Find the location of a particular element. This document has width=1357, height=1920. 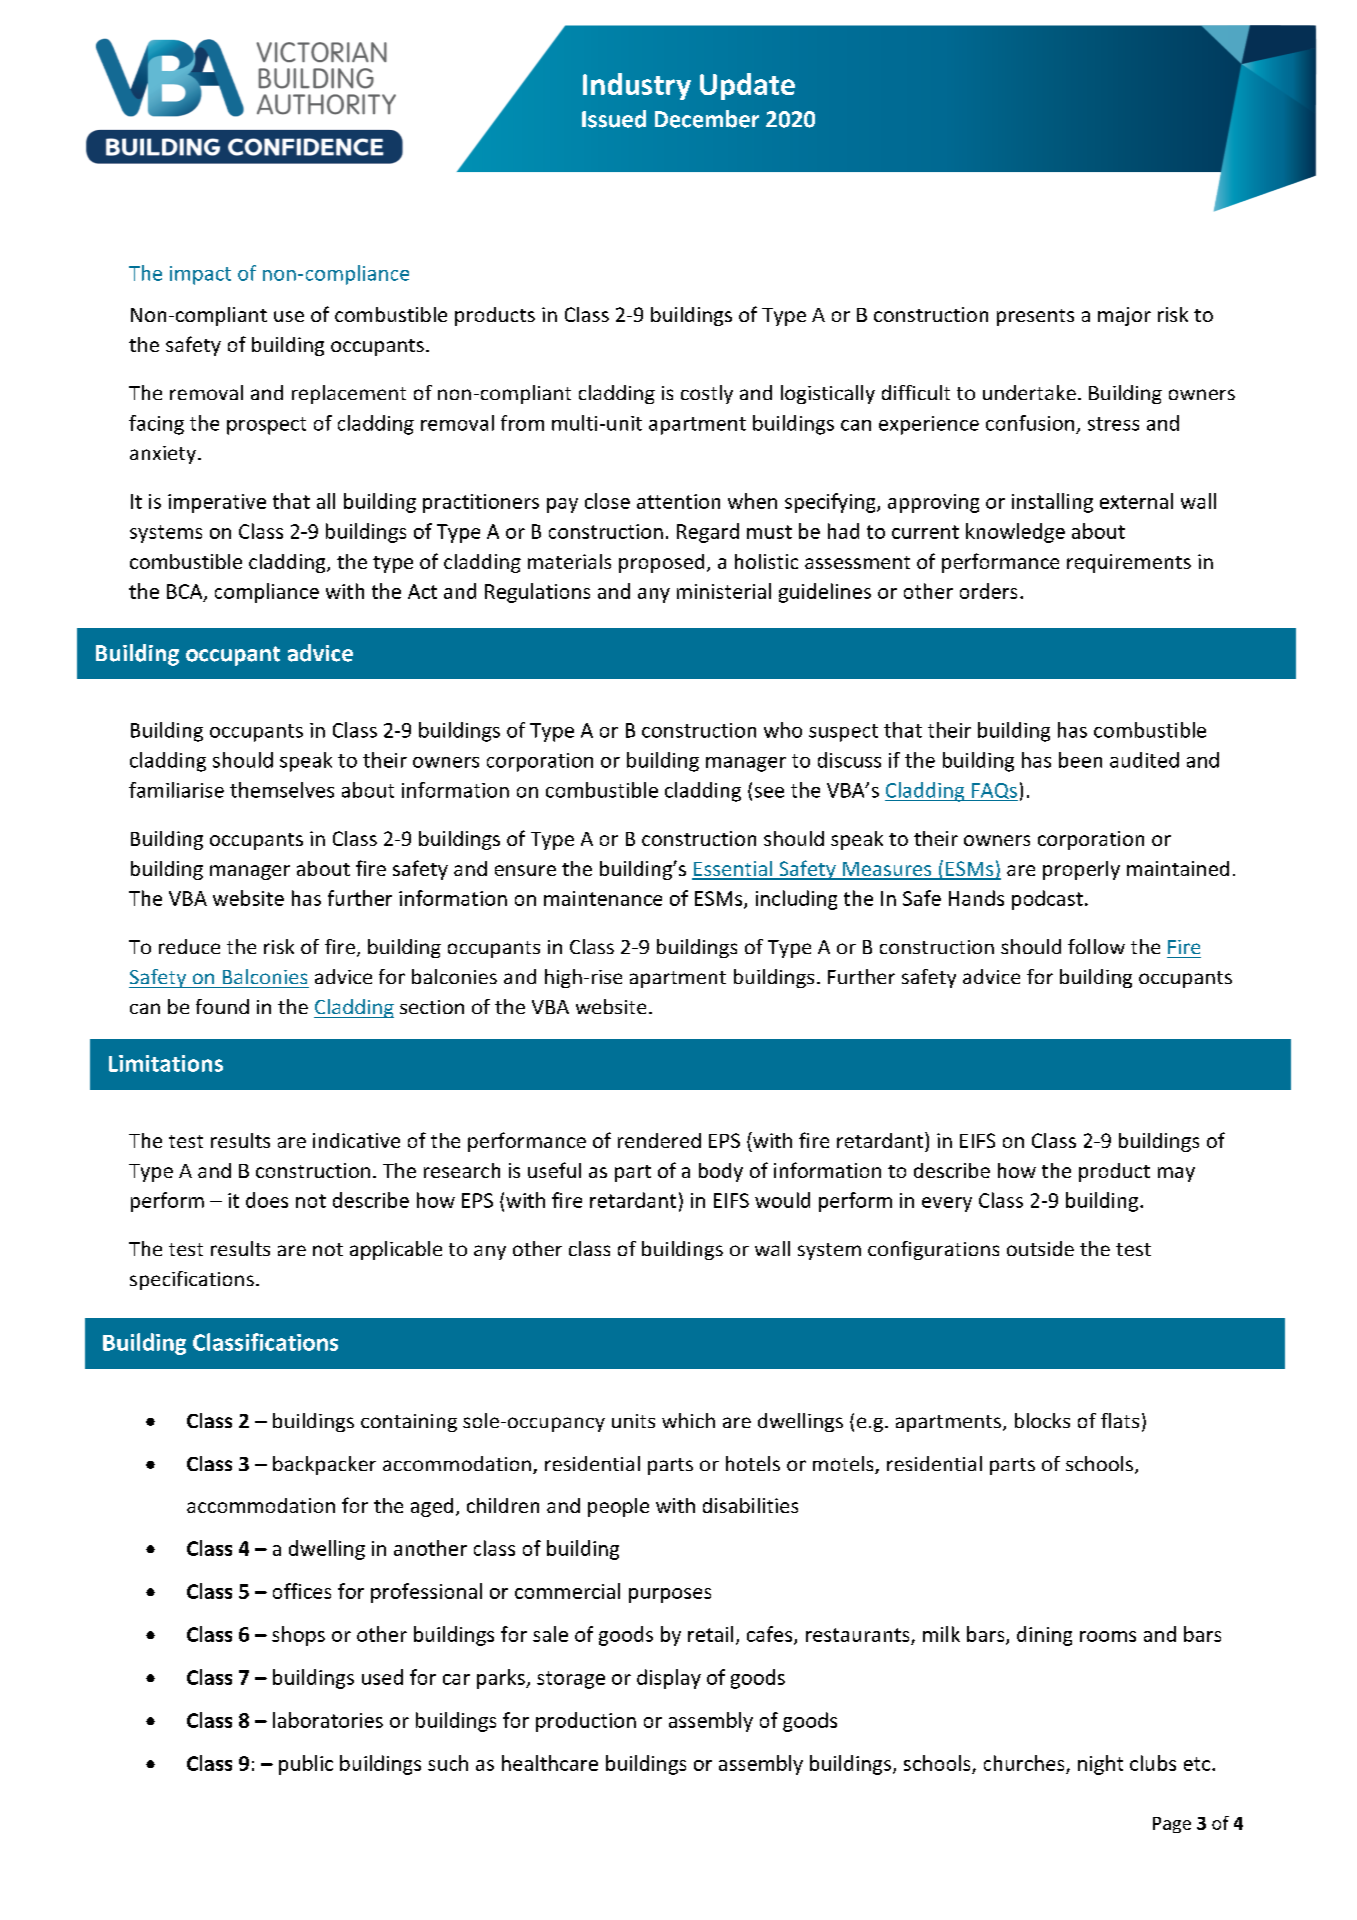

who is located at coordinates (783, 730).
